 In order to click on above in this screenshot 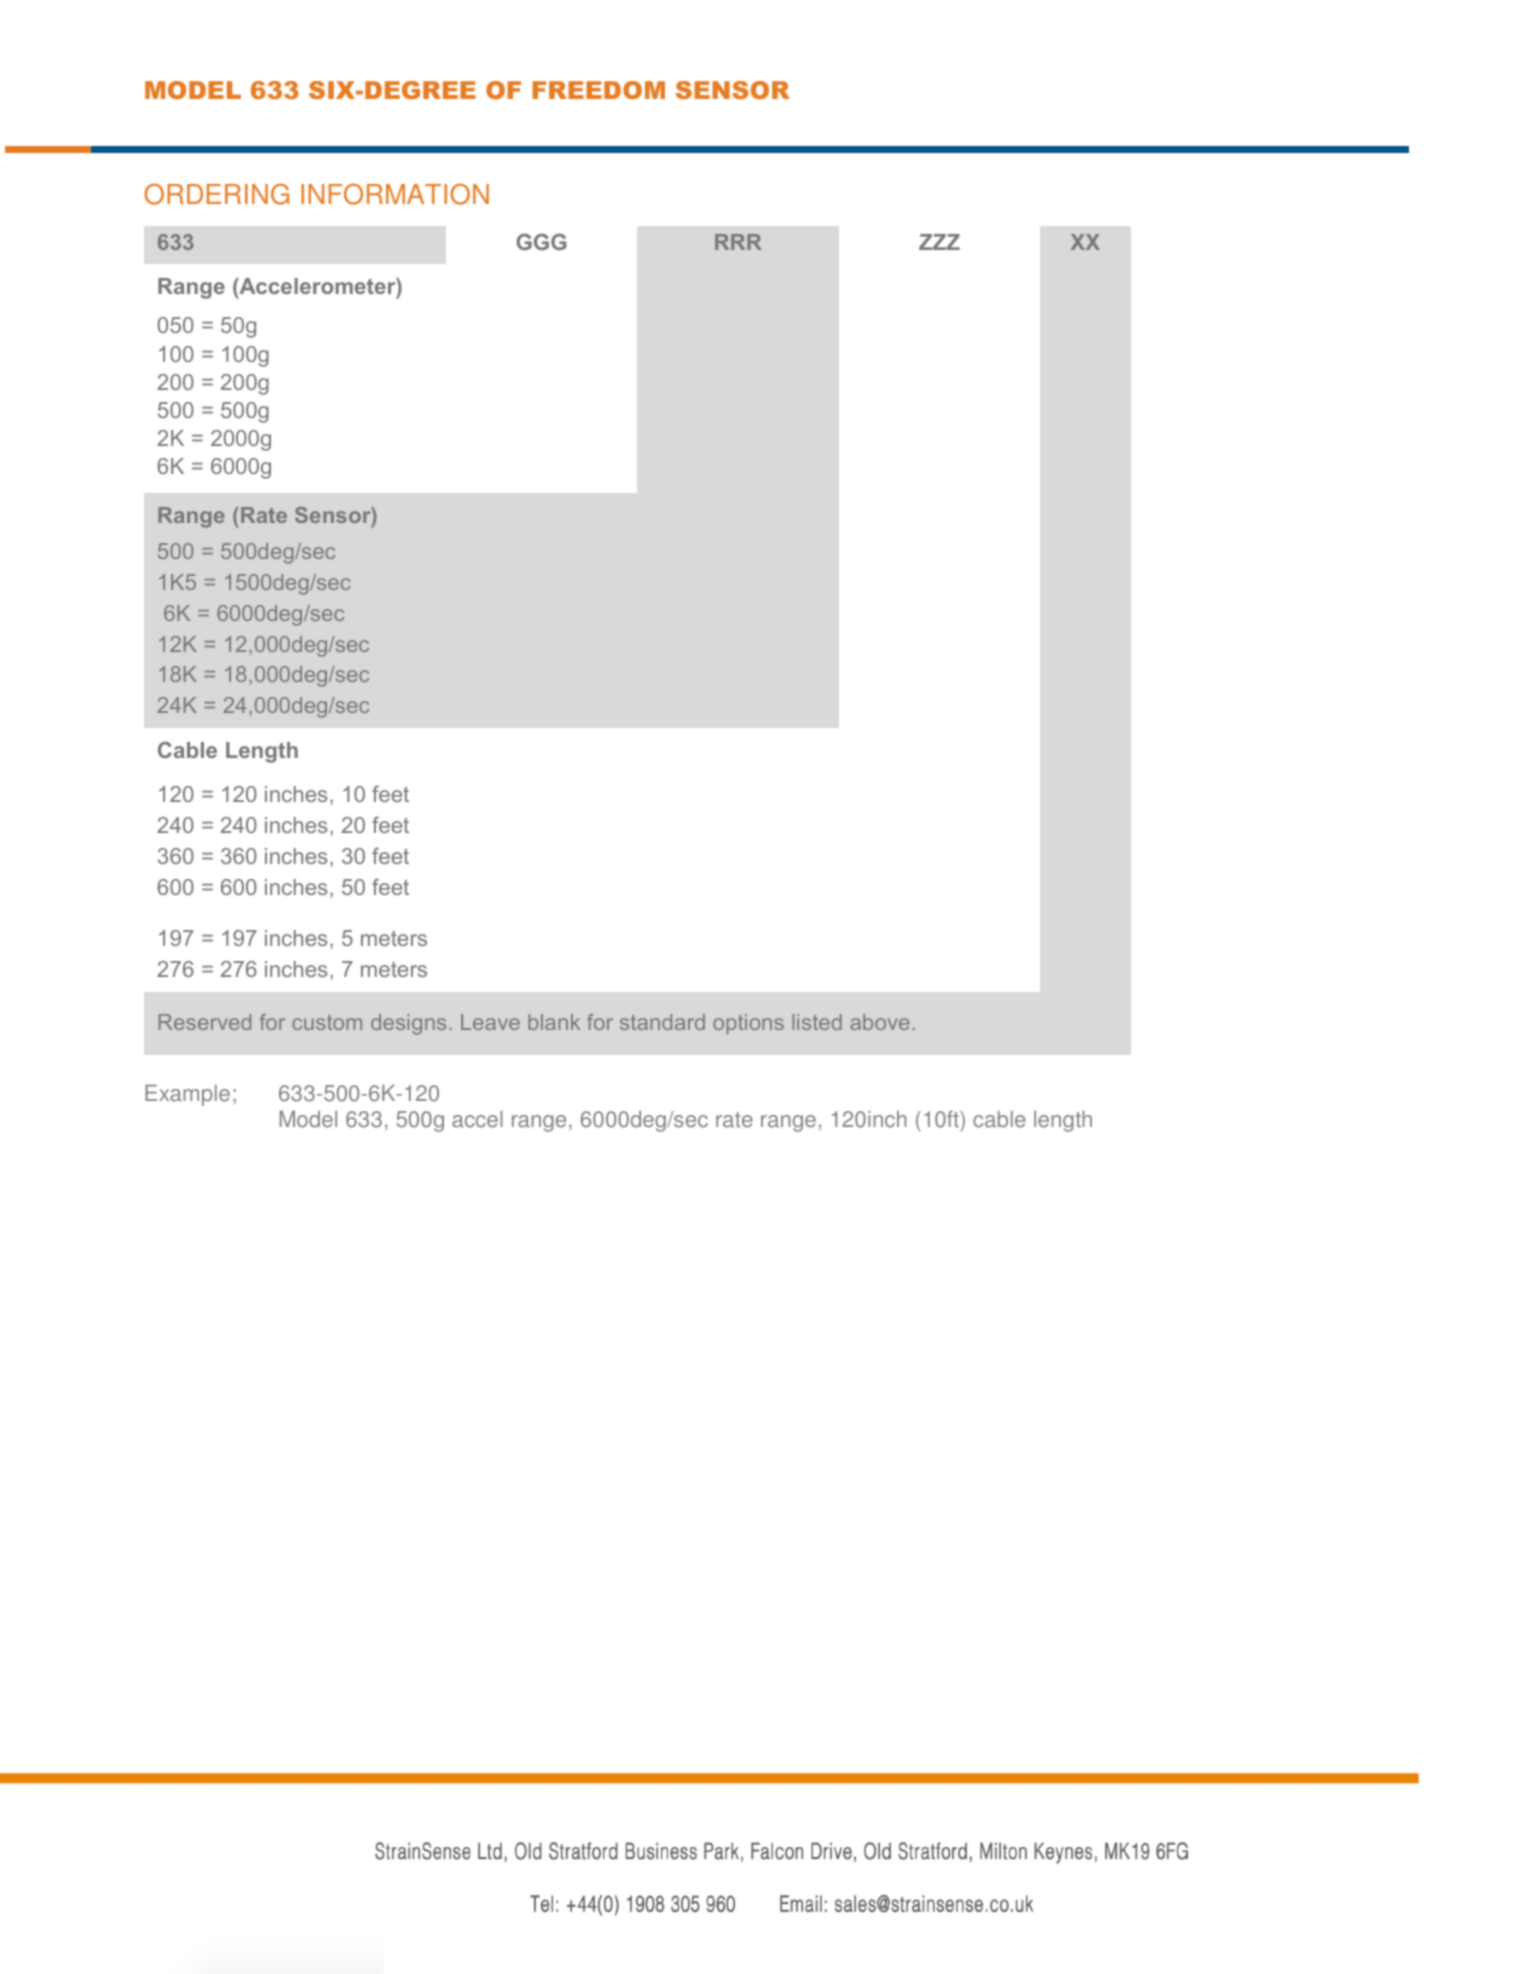, I will do `click(880, 1022)`.
